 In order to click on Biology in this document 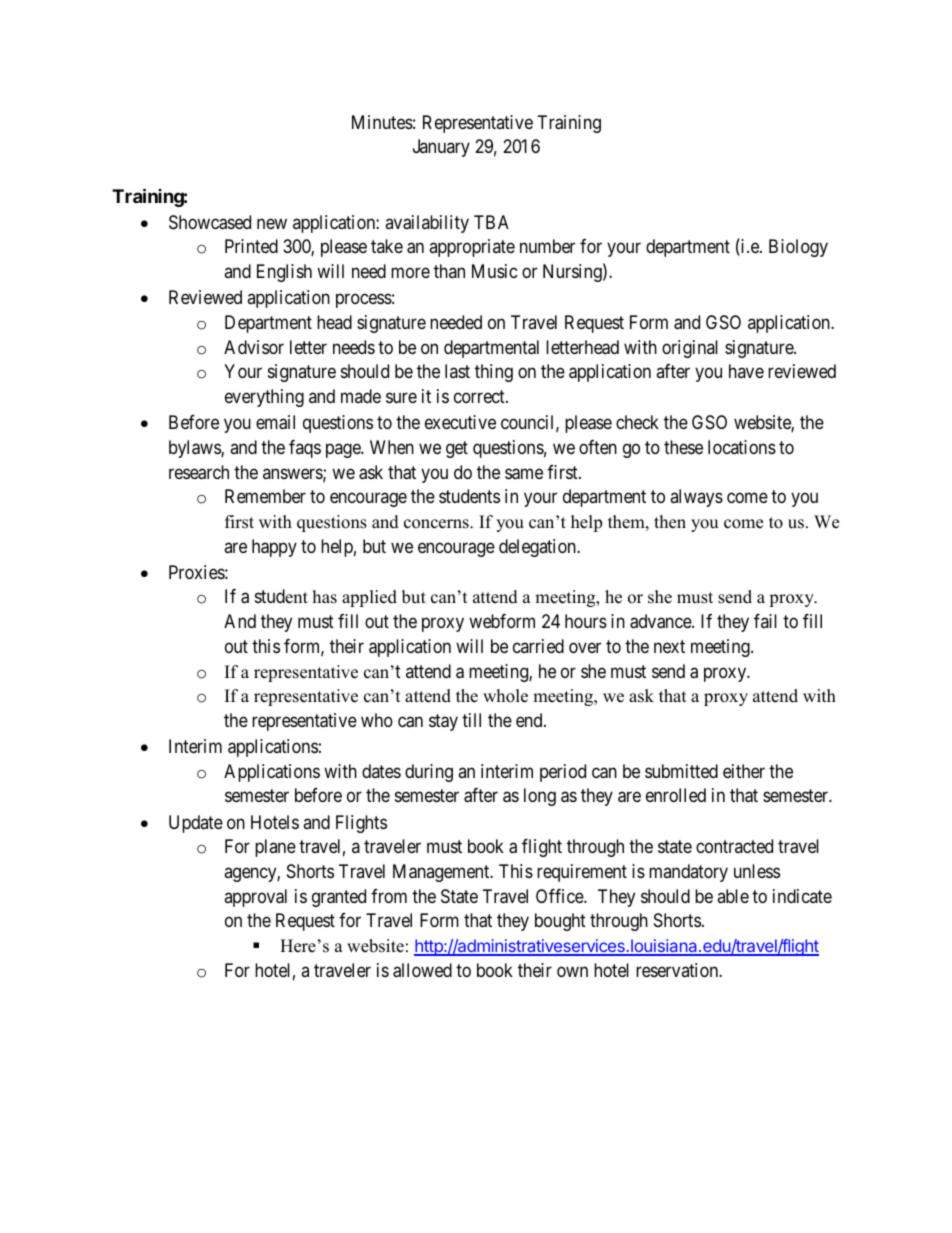, I will do `click(798, 248)`.
